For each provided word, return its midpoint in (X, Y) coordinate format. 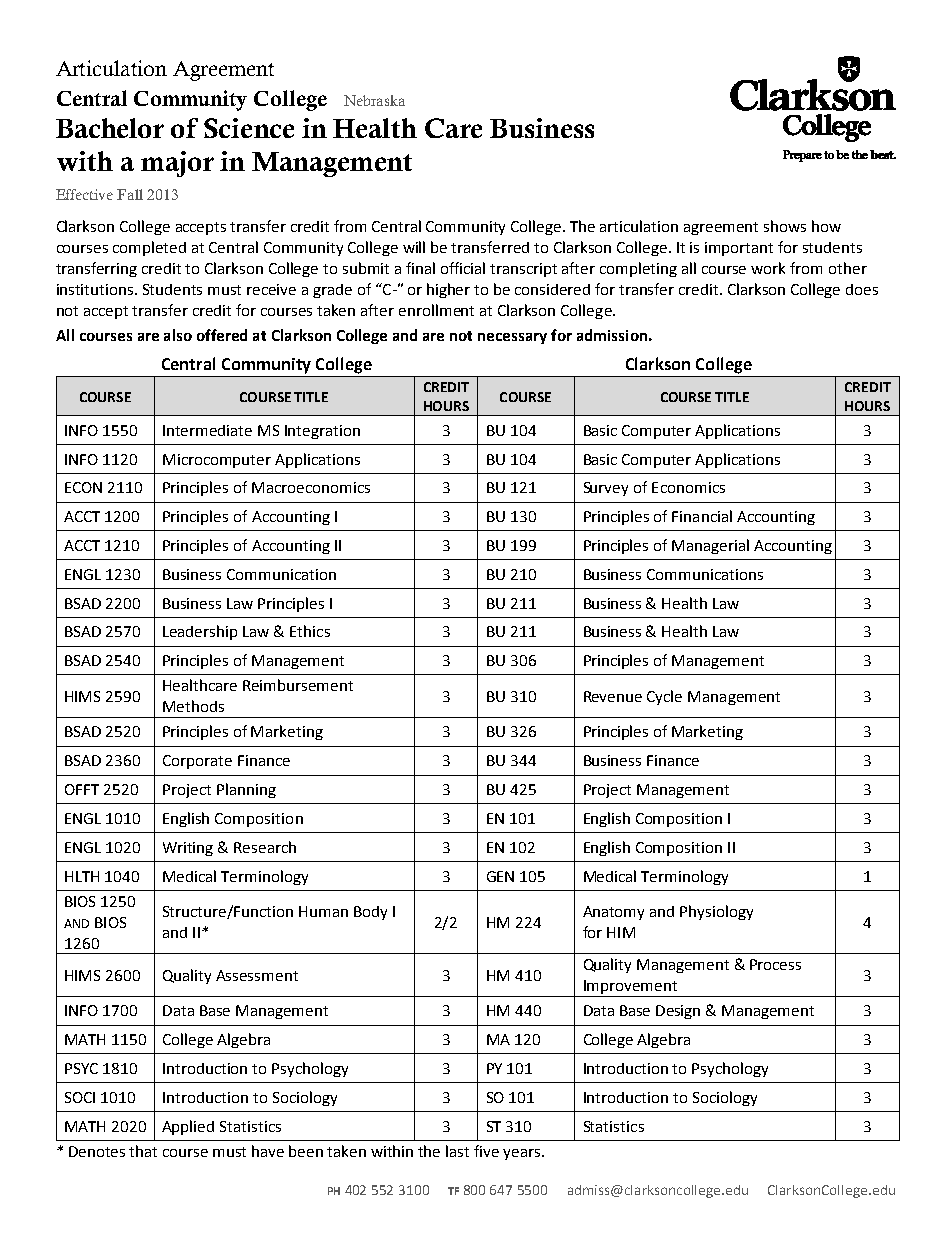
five (486, 1151)
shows (785, 226)
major (177, 164)
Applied (188, 1127)
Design (678, 1012)
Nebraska (374, 100)
